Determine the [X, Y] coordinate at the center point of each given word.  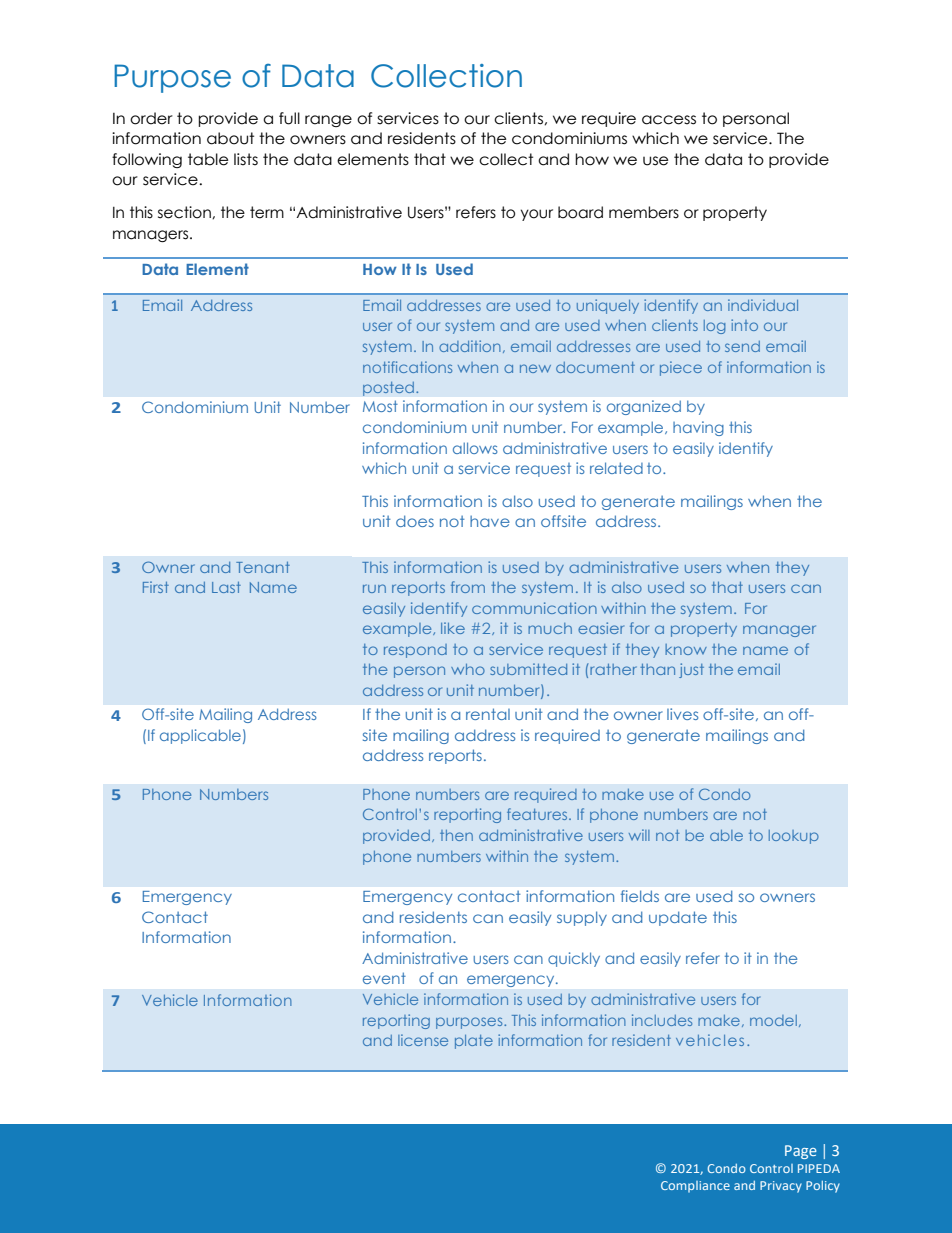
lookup [794, 837]
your [537, 215]
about [230, 138]
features [538, 814]
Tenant [263, 567]
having [698, 428]
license [423, 1040]
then [456, 835]
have [490, 521]
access [669, 120]
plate [474, 1042]
